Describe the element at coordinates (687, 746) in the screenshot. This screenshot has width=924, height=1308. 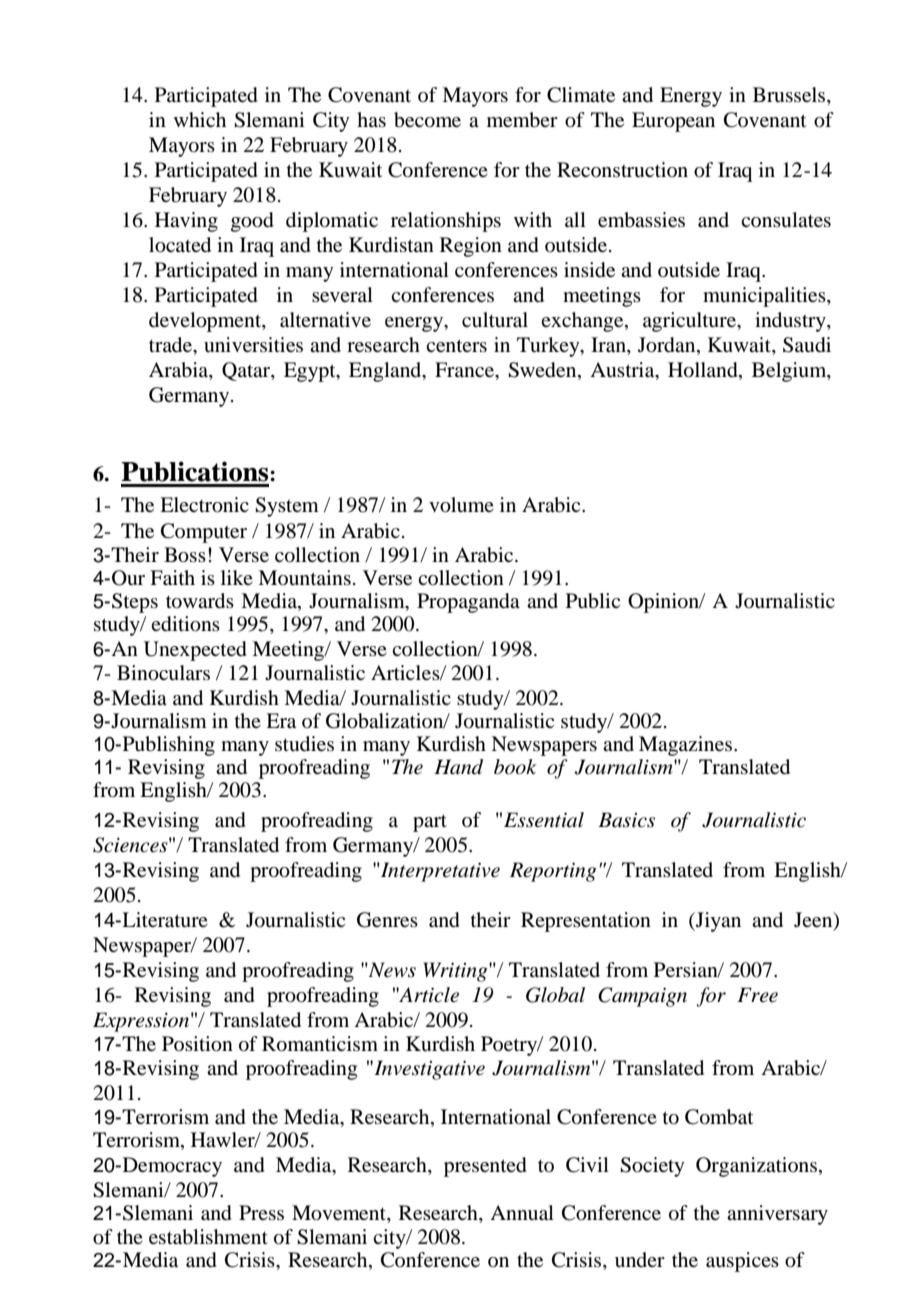
I see `Magazines` at that location.
